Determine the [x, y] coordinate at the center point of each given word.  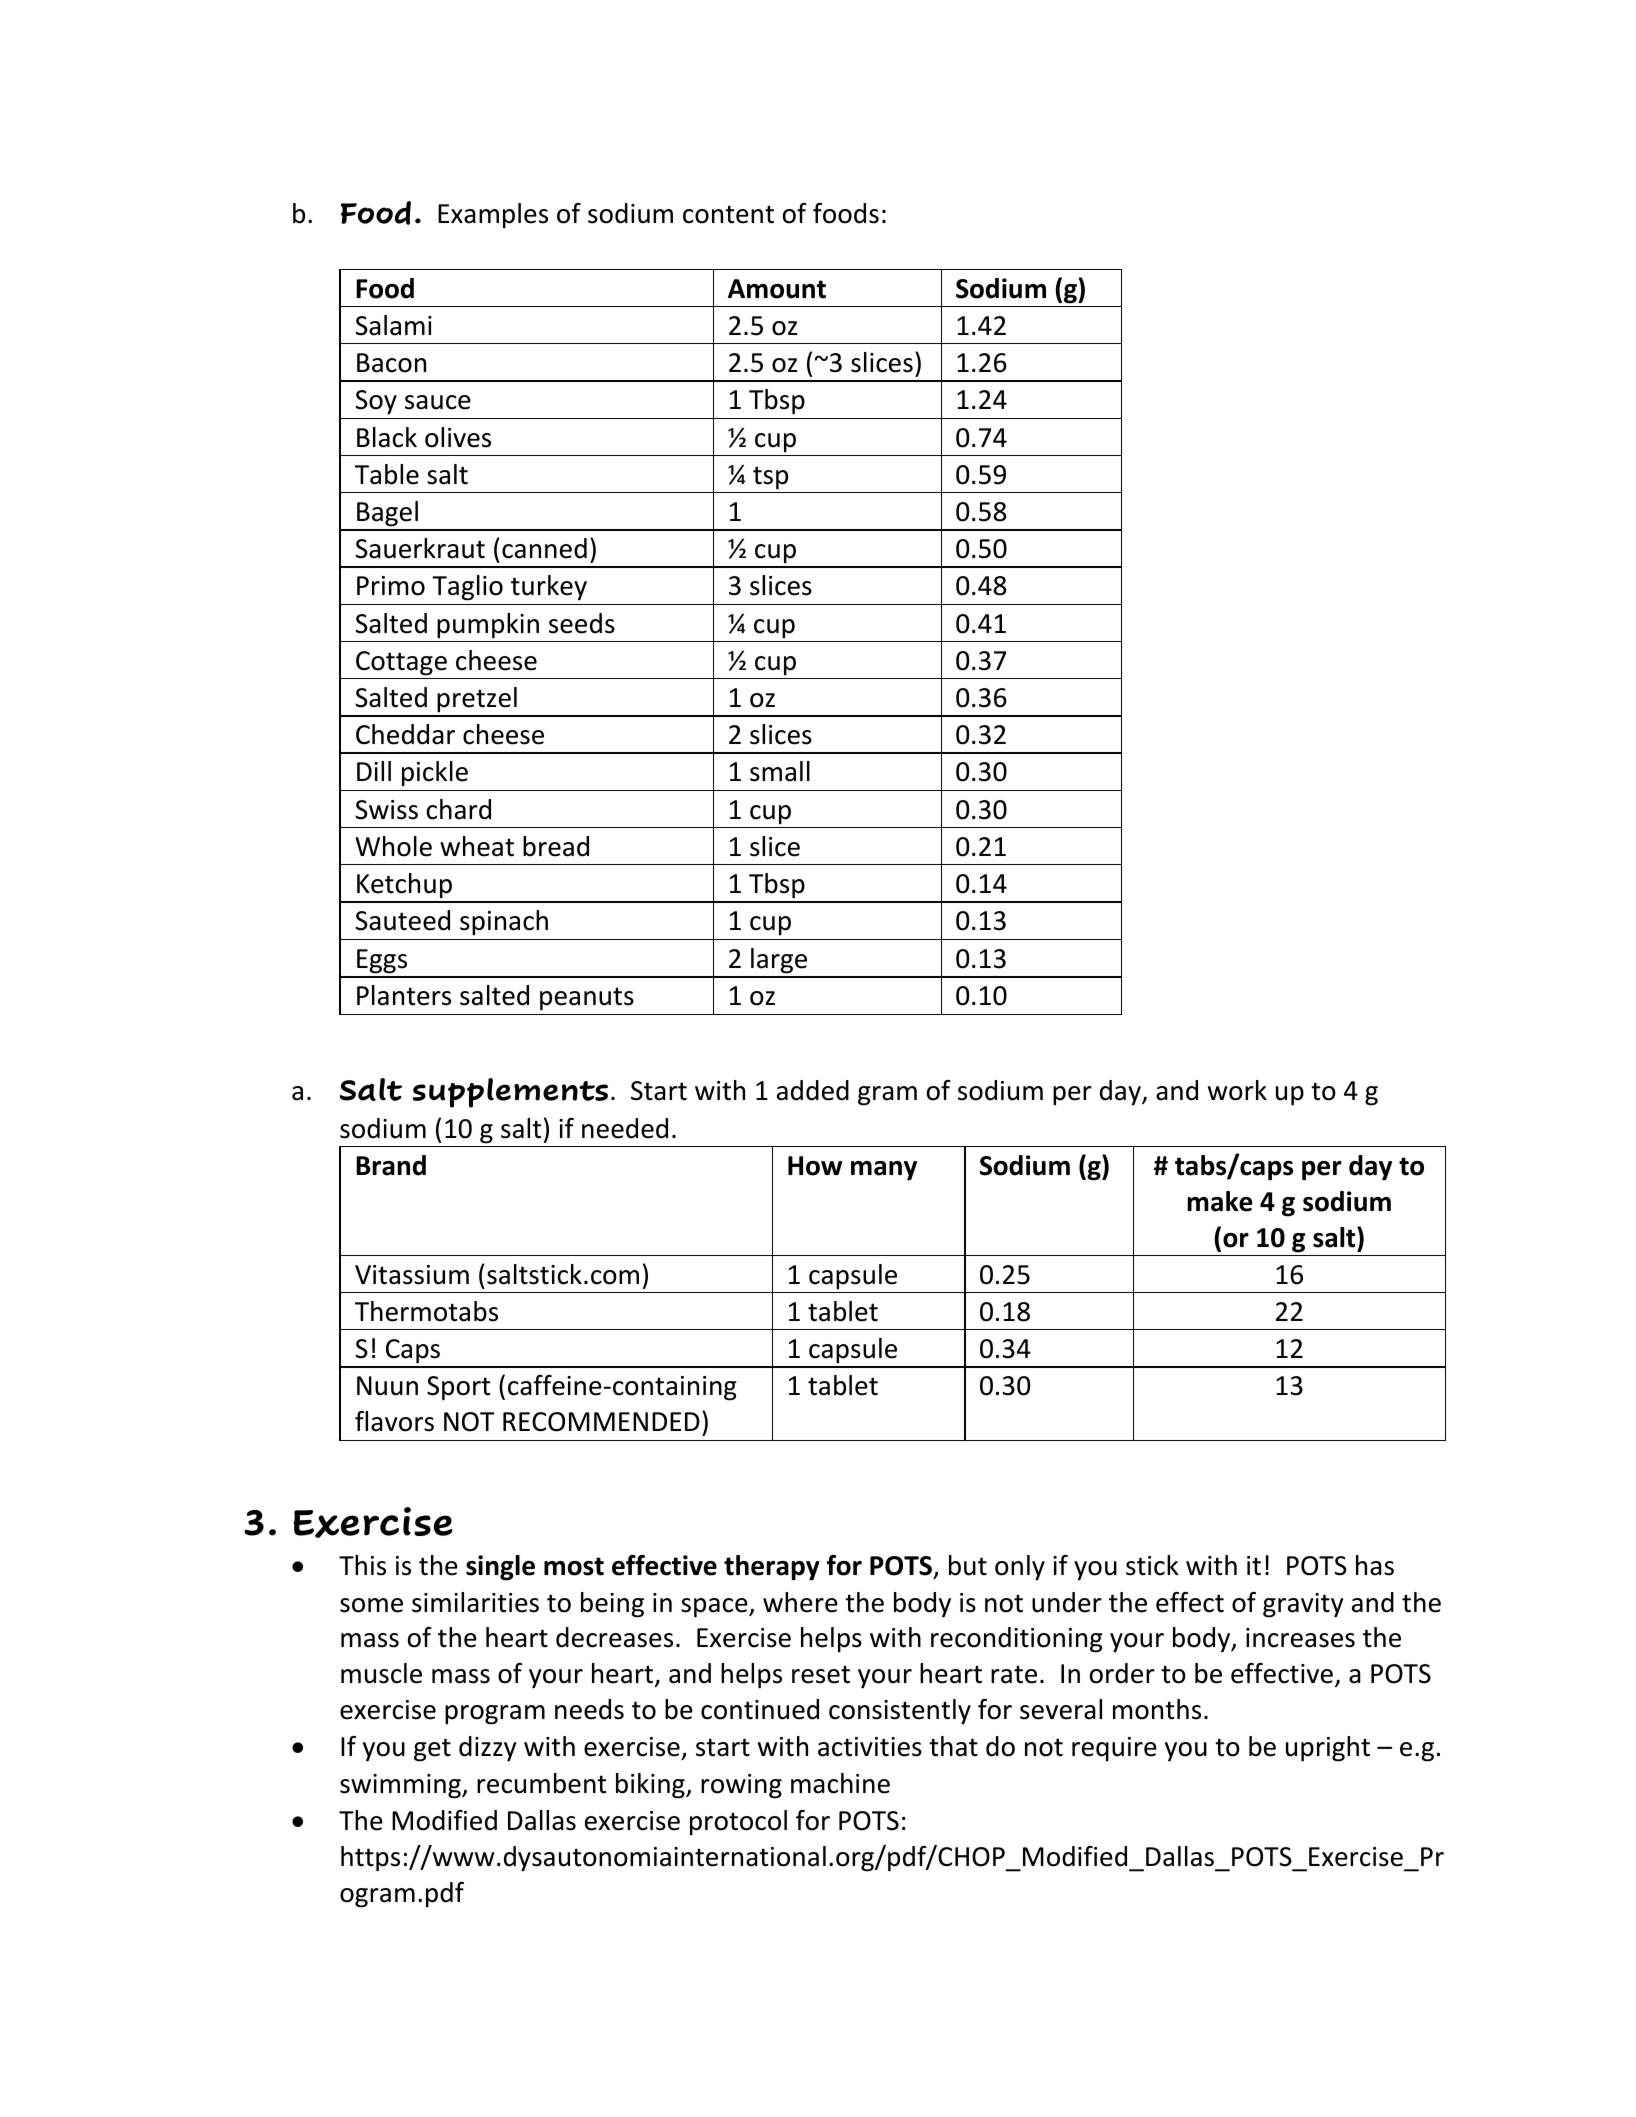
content [728, 214]
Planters [404, 995]
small [780, 771]
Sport [458, 1388]
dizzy [487, 1749]
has [1375, 1565]
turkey [549, 588]
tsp [770, 478]
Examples [493, 216]
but [968, 1565]
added [813, 1090]
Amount [777, 289]
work [1237, 1090]
